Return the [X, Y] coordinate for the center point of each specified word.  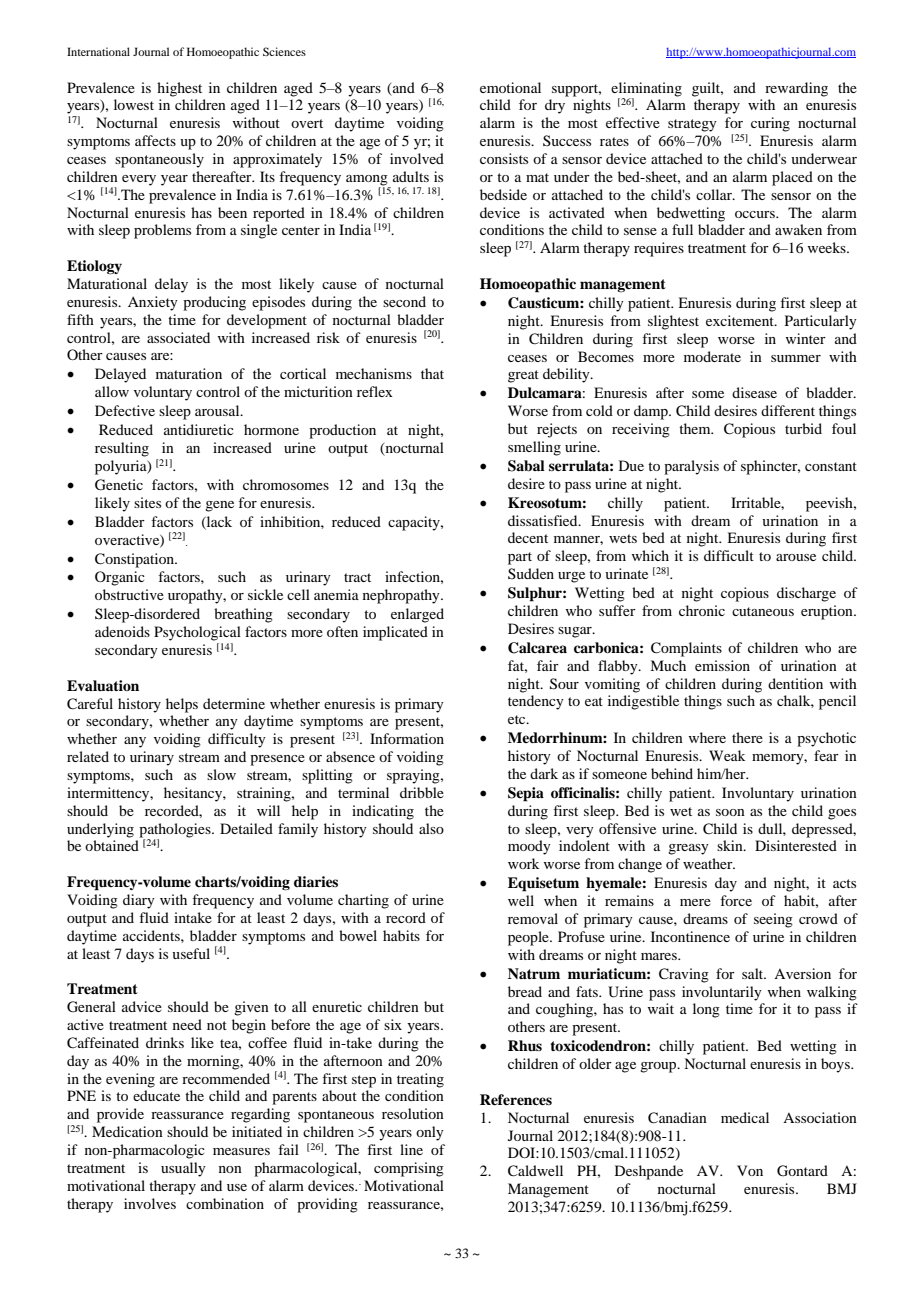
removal [533, 918]
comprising [409, 1169]
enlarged [417, 615]
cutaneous [763, 611]
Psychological [197, 633]
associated [178, 337]
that [432, 373]
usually [183, 1169]
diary [139, 901]
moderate [712, 356]
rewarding [796, 89]
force [736, 900]
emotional [510, 87]
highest [179, 89]
